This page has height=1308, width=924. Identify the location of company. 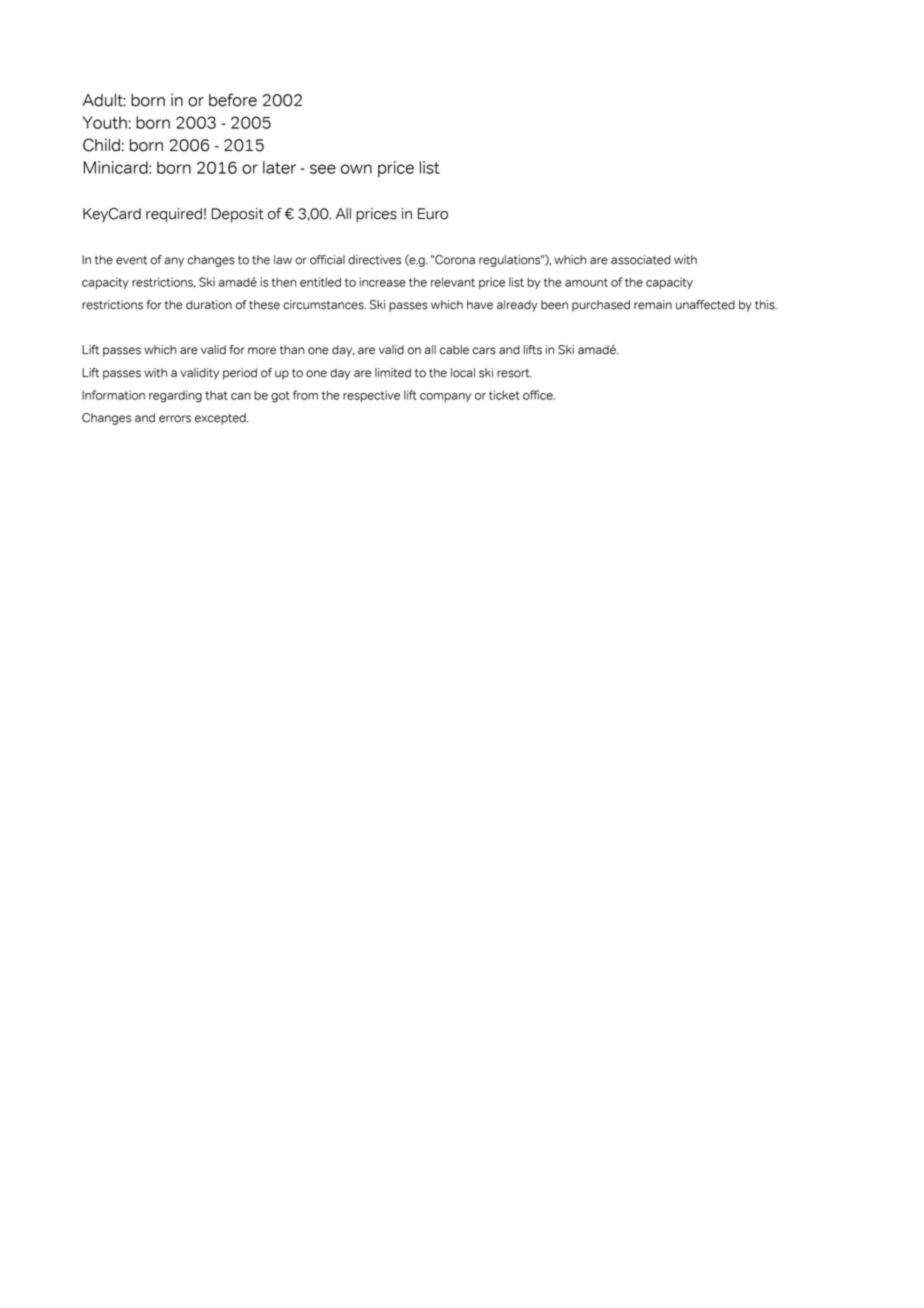
(445, 397).
